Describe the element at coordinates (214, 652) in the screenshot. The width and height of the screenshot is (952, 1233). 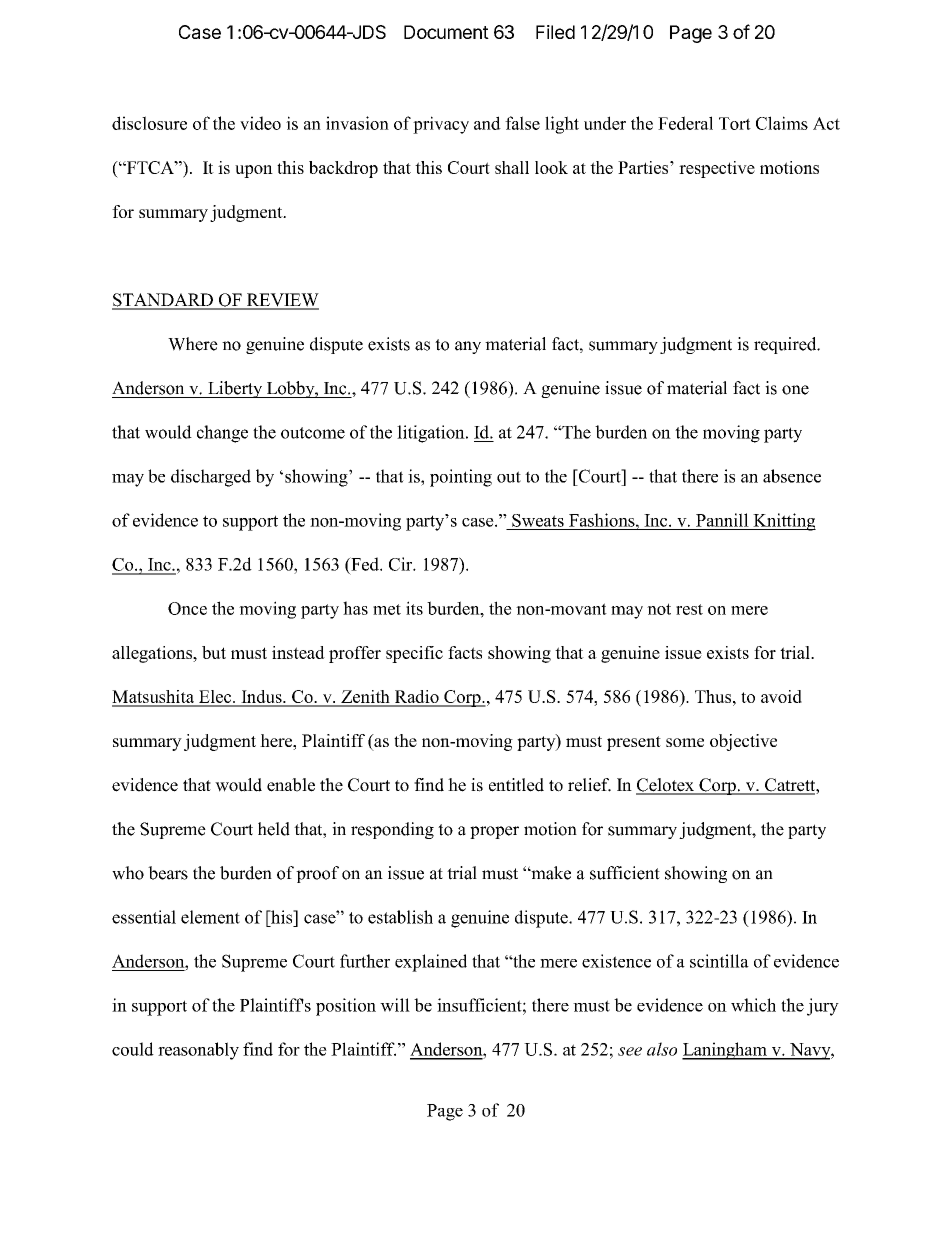
I see `but` at that location.
